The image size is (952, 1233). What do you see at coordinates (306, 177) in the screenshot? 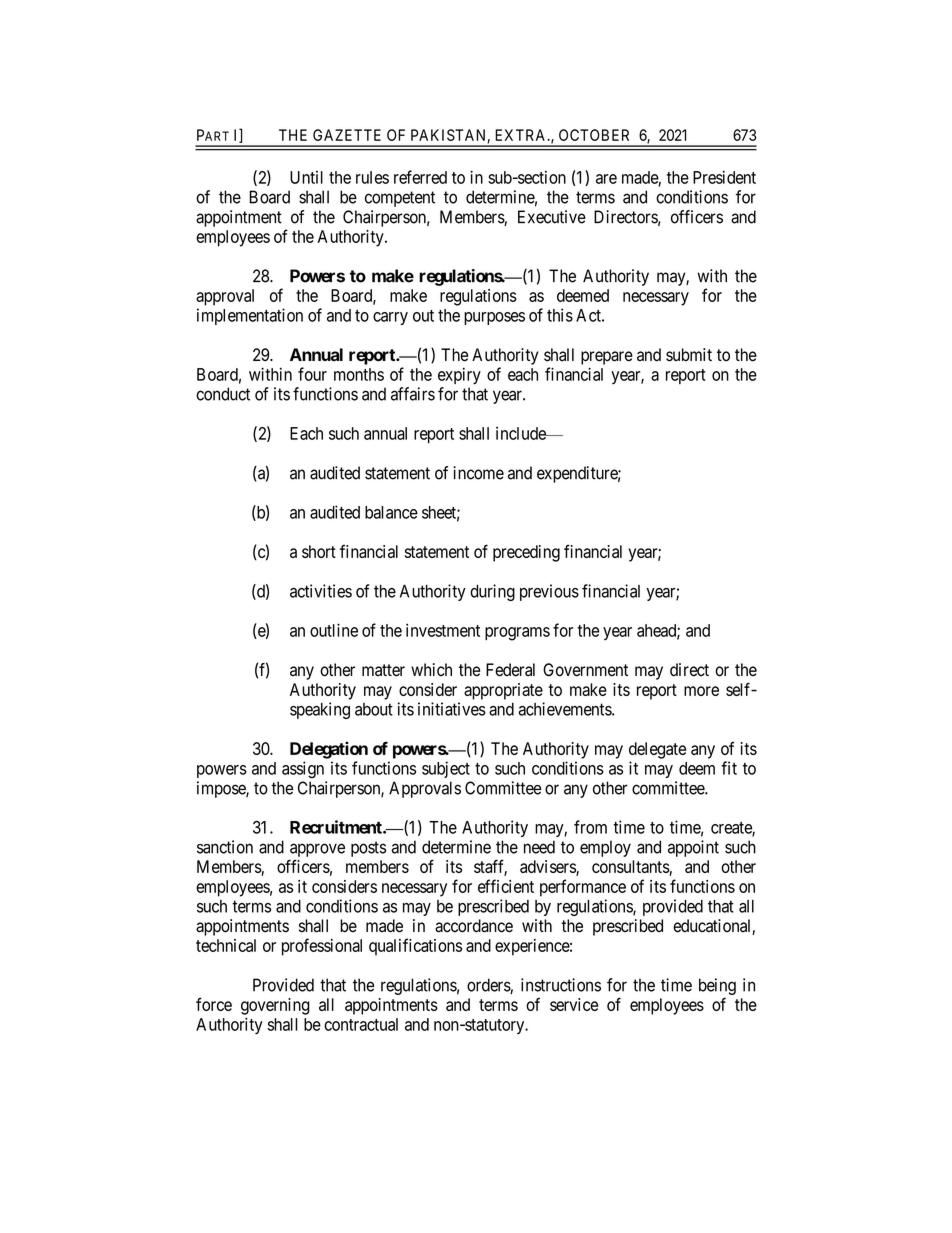
I see `Until` at bounding box center [306, 177].
